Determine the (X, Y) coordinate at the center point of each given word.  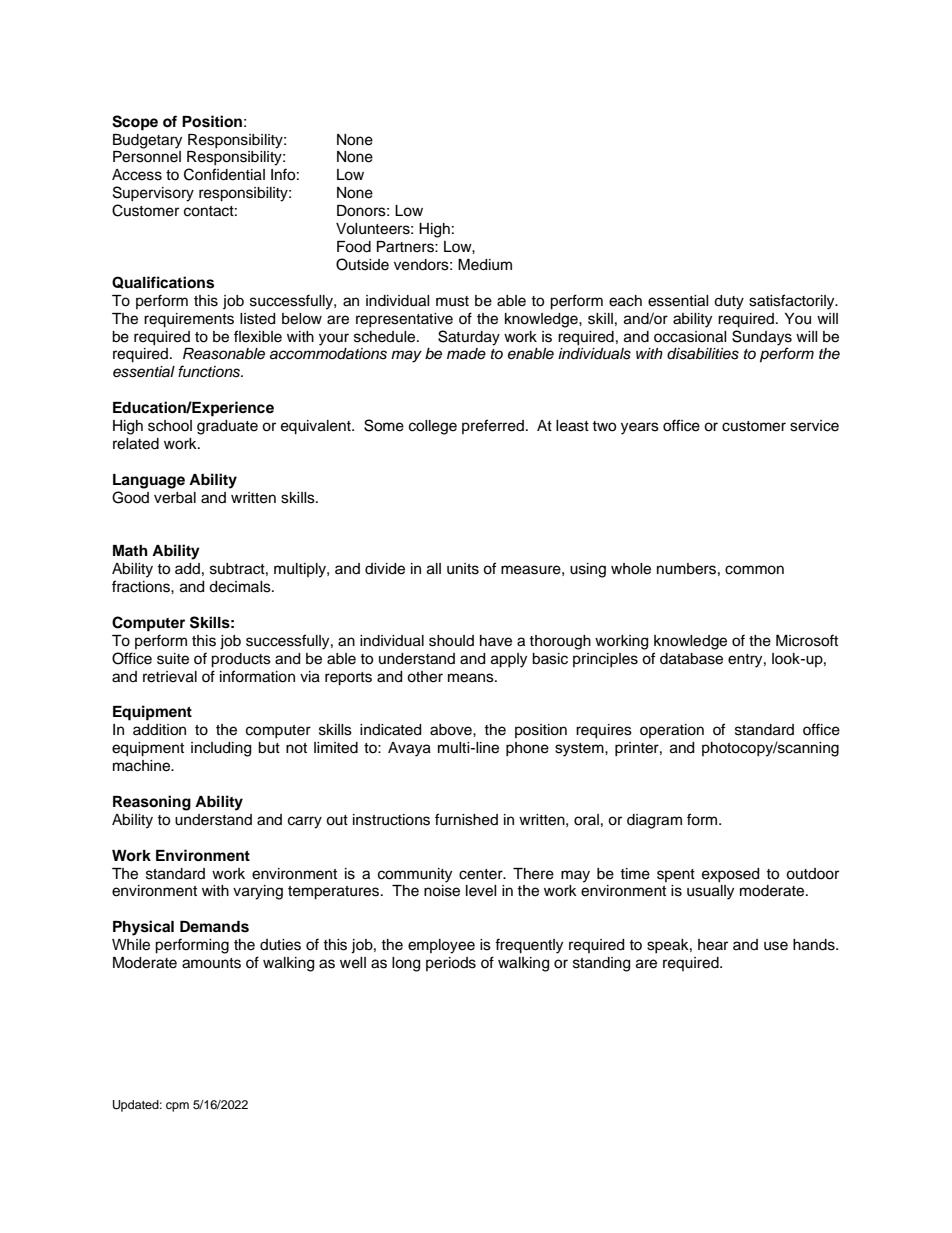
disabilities (703, 354)
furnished (466, 819)
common (754, 570)
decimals (241, 587)
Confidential (224, 174)
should (451, 641)
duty (729, 302)
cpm (177, 1107)
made (466, 354)
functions (210, 371)
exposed (730, 875)
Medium (485, 265)
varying (258, 892)
